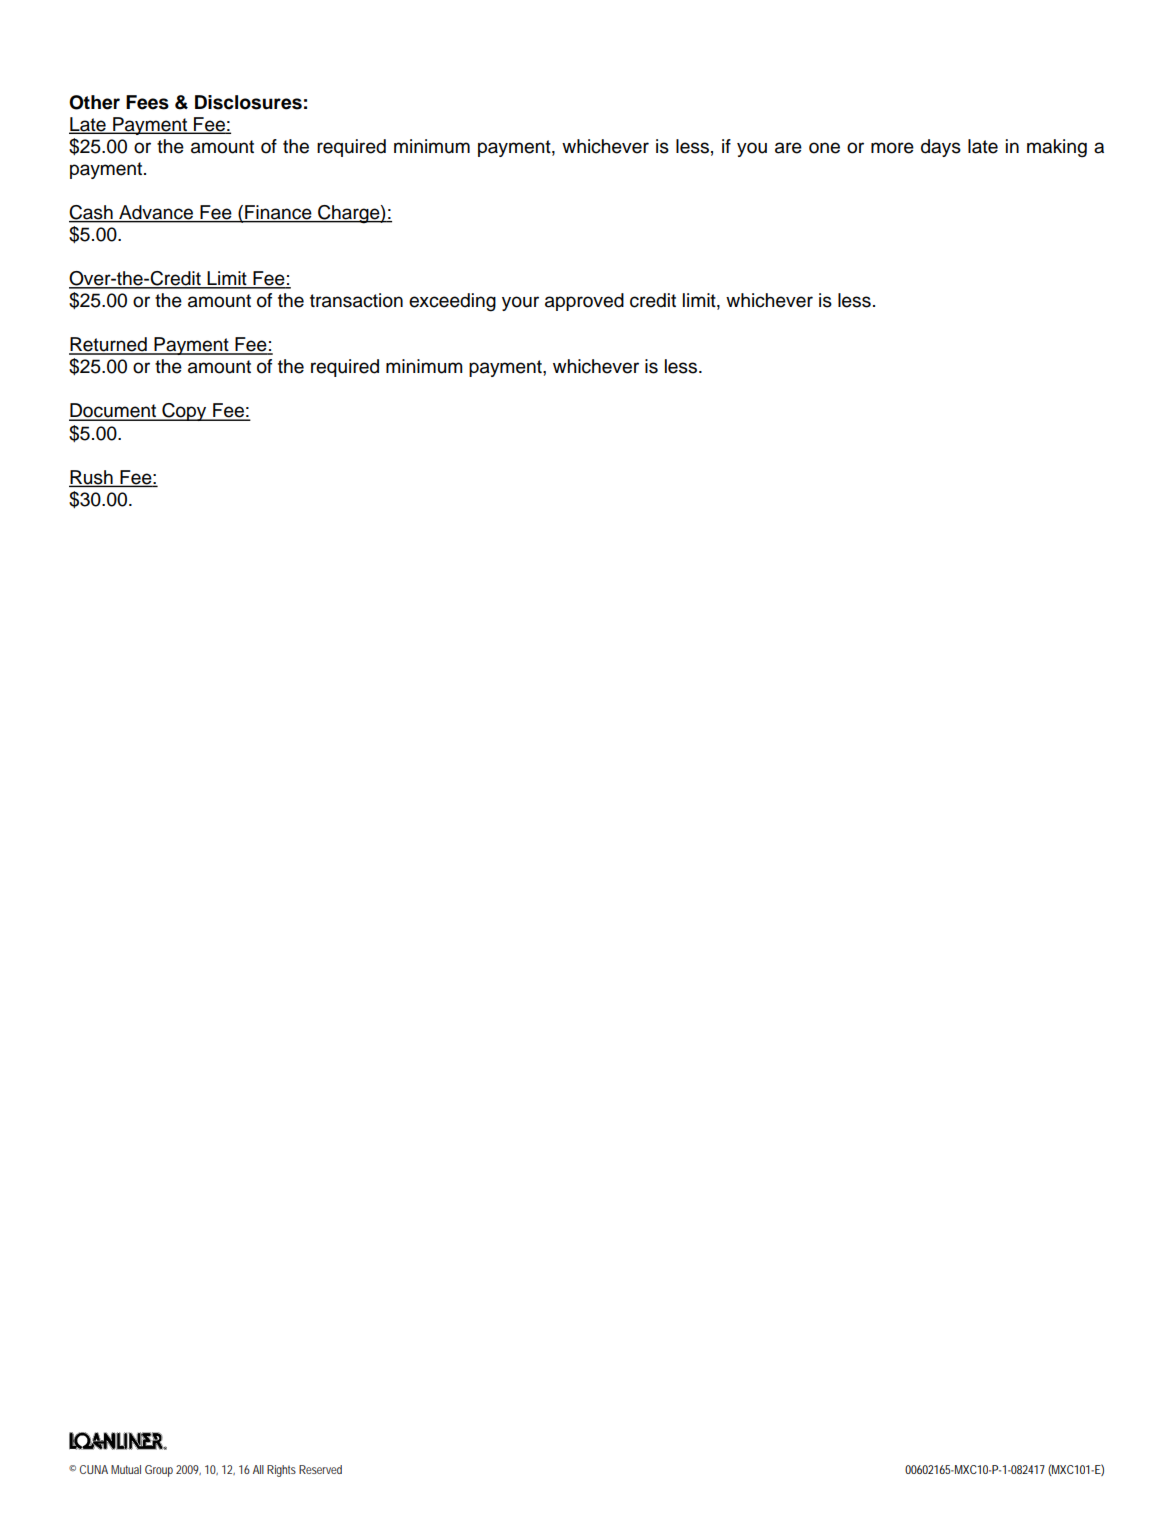 The height and width of the document is (1520, 1174). I want to click on Returned, so click(109, 345).
